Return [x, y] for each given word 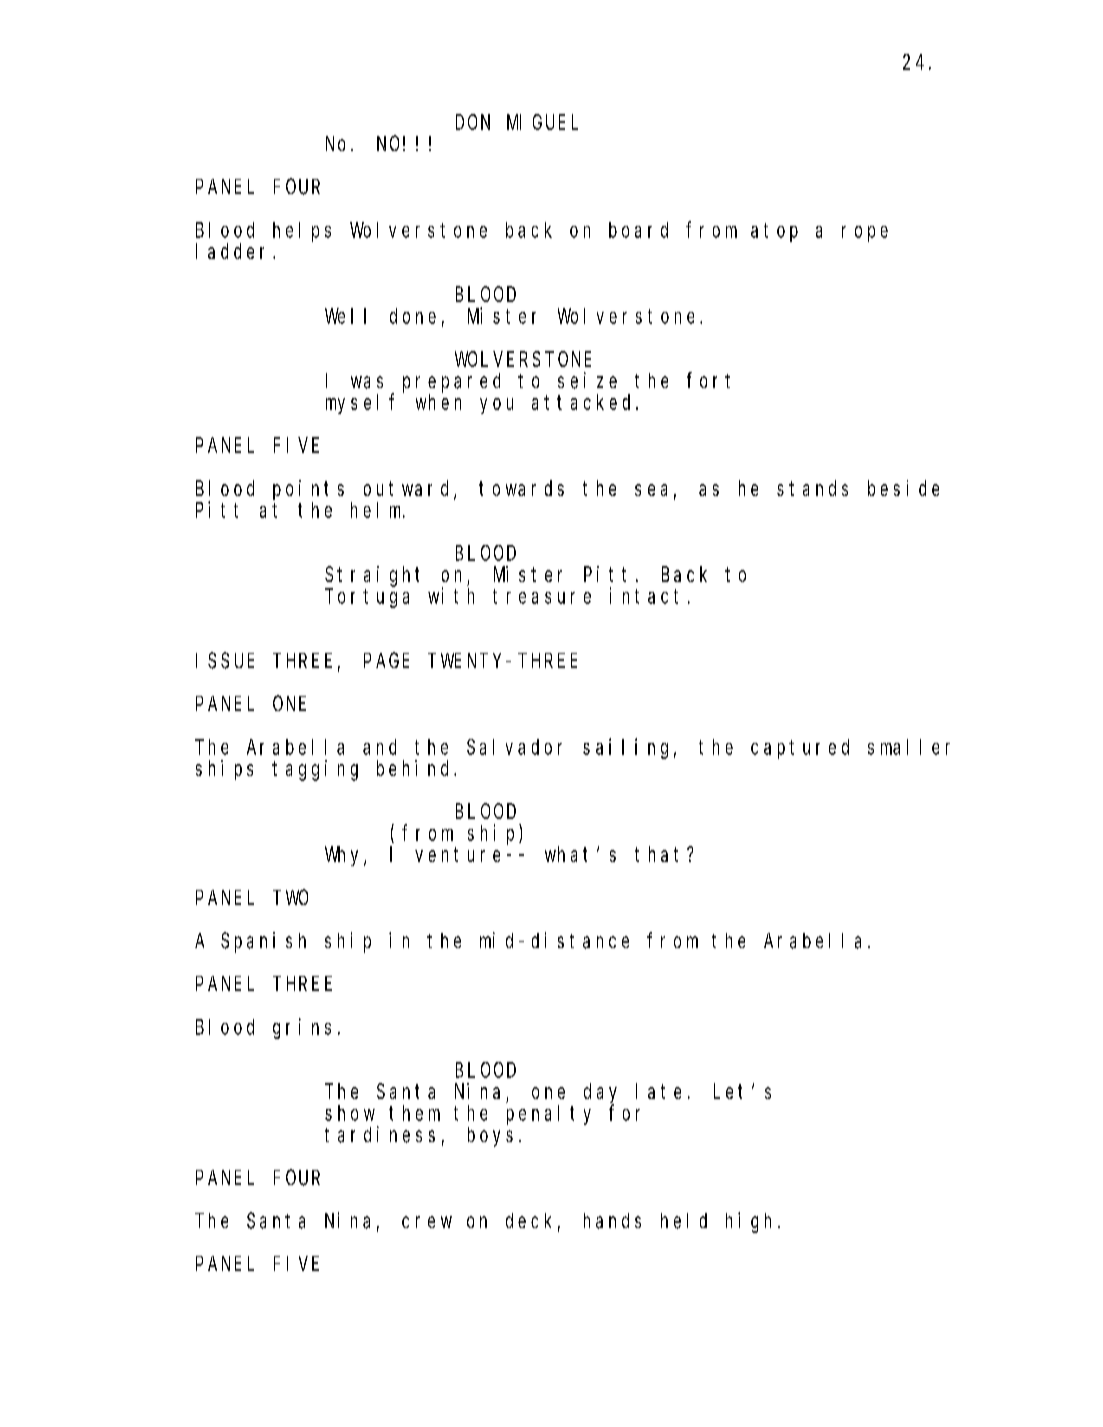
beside [903, 488]
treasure [542, 596]
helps [302, 232]
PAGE [386, 660]
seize [587, 380]
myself [360, 404]
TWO [290, 897]
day [600, 1094]
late [658, 1091]
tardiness [380, 1134]
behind [416, 768]
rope [865, 234]
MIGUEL [542, 122]
